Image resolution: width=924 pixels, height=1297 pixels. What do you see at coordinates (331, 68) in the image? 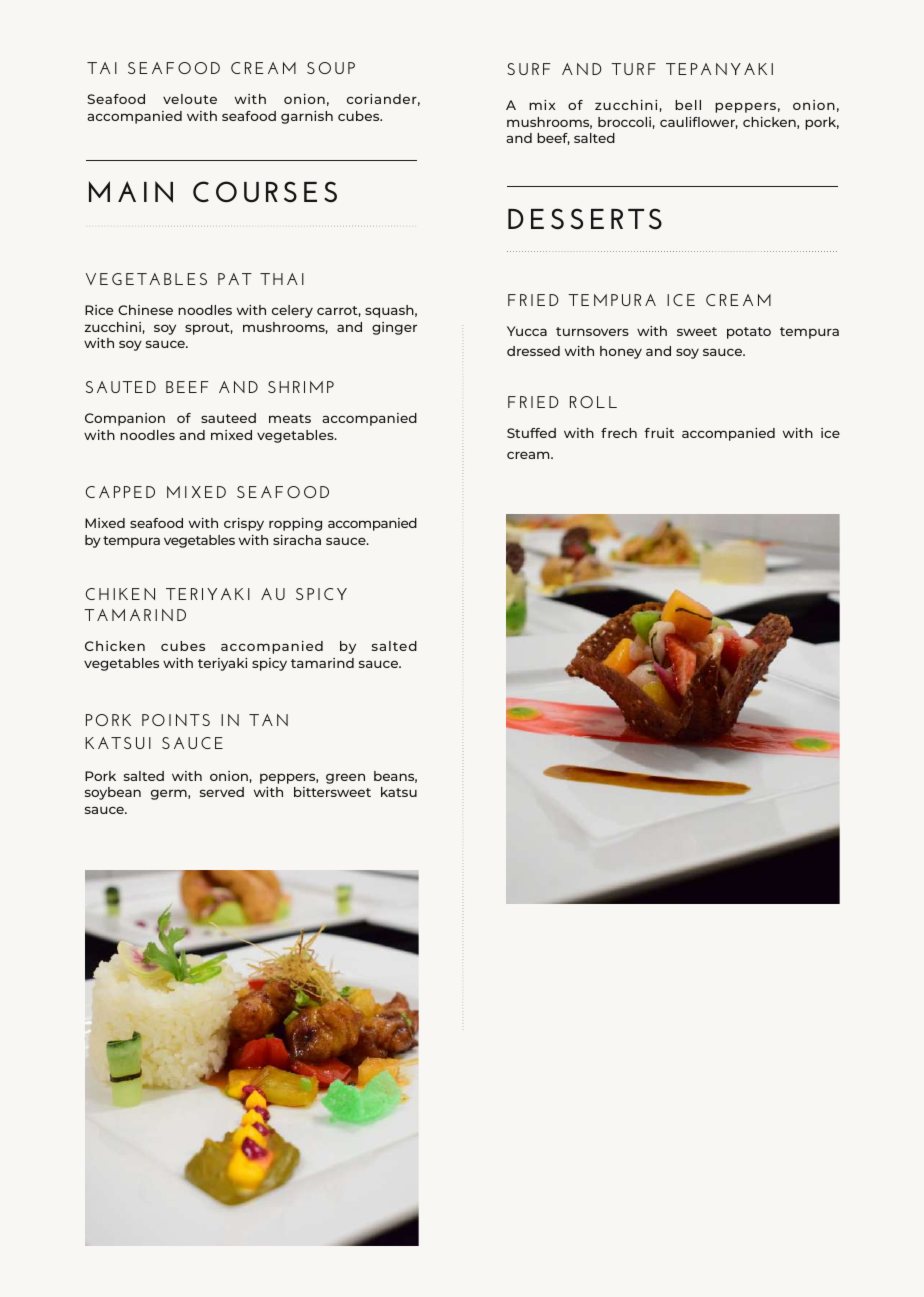
I see `SOUP` at bounding box center [331, 68].
